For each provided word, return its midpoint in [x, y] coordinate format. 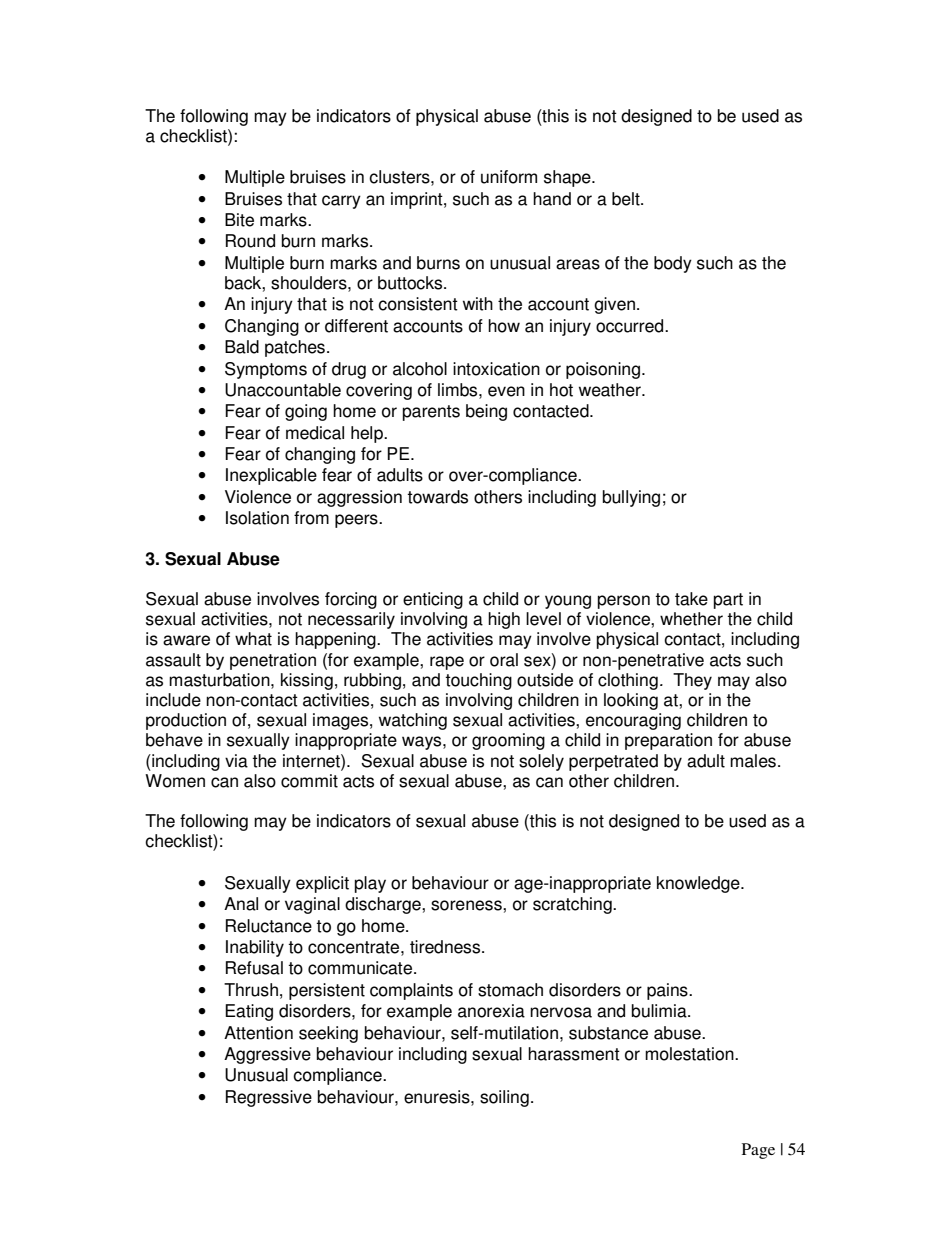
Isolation [257, 518]
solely [541, 762]
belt [627, 199]
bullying [631, 498]
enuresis [438, 1097]
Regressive [269, 1098]
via [236, 761]
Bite [239, 220]
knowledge [699, 884]
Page [758, 1151]
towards [437, 497]
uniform [509, 177]
